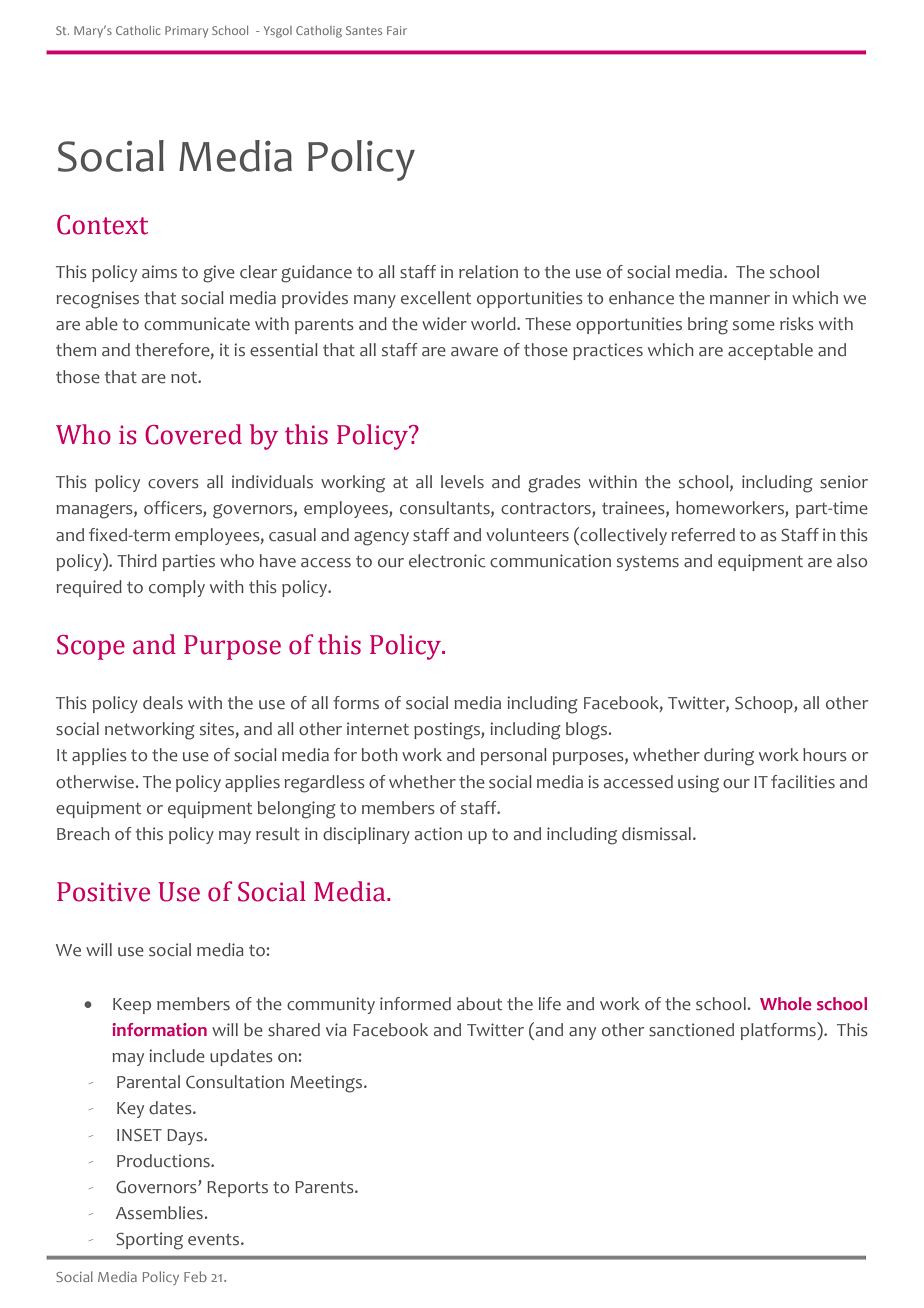 The height and width of the image is (1308, 924). I want to click on about, so click(479, 1004).
